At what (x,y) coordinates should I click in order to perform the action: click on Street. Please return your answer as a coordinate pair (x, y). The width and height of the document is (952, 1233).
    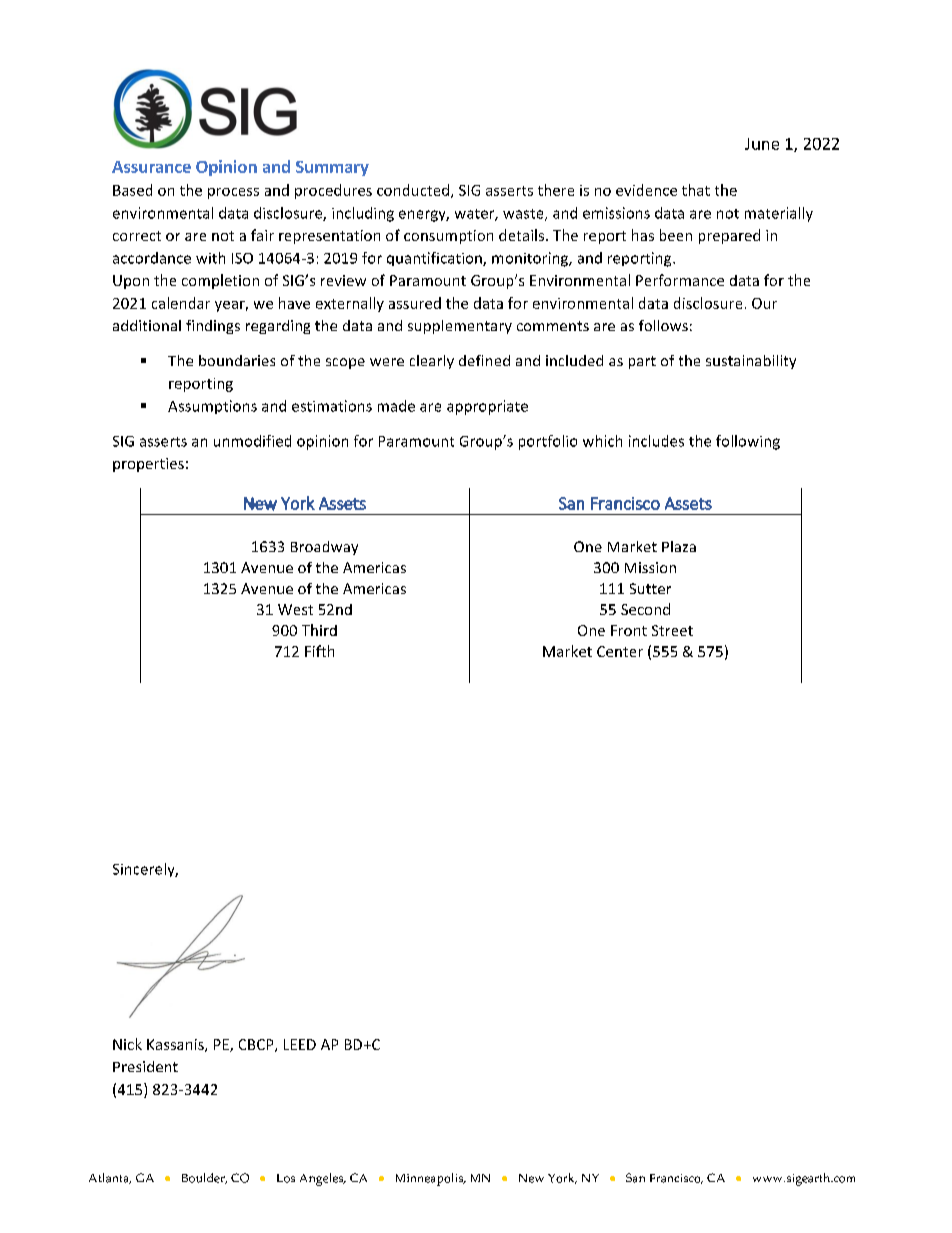
    Looking at the image, I should click on (672, 630).
